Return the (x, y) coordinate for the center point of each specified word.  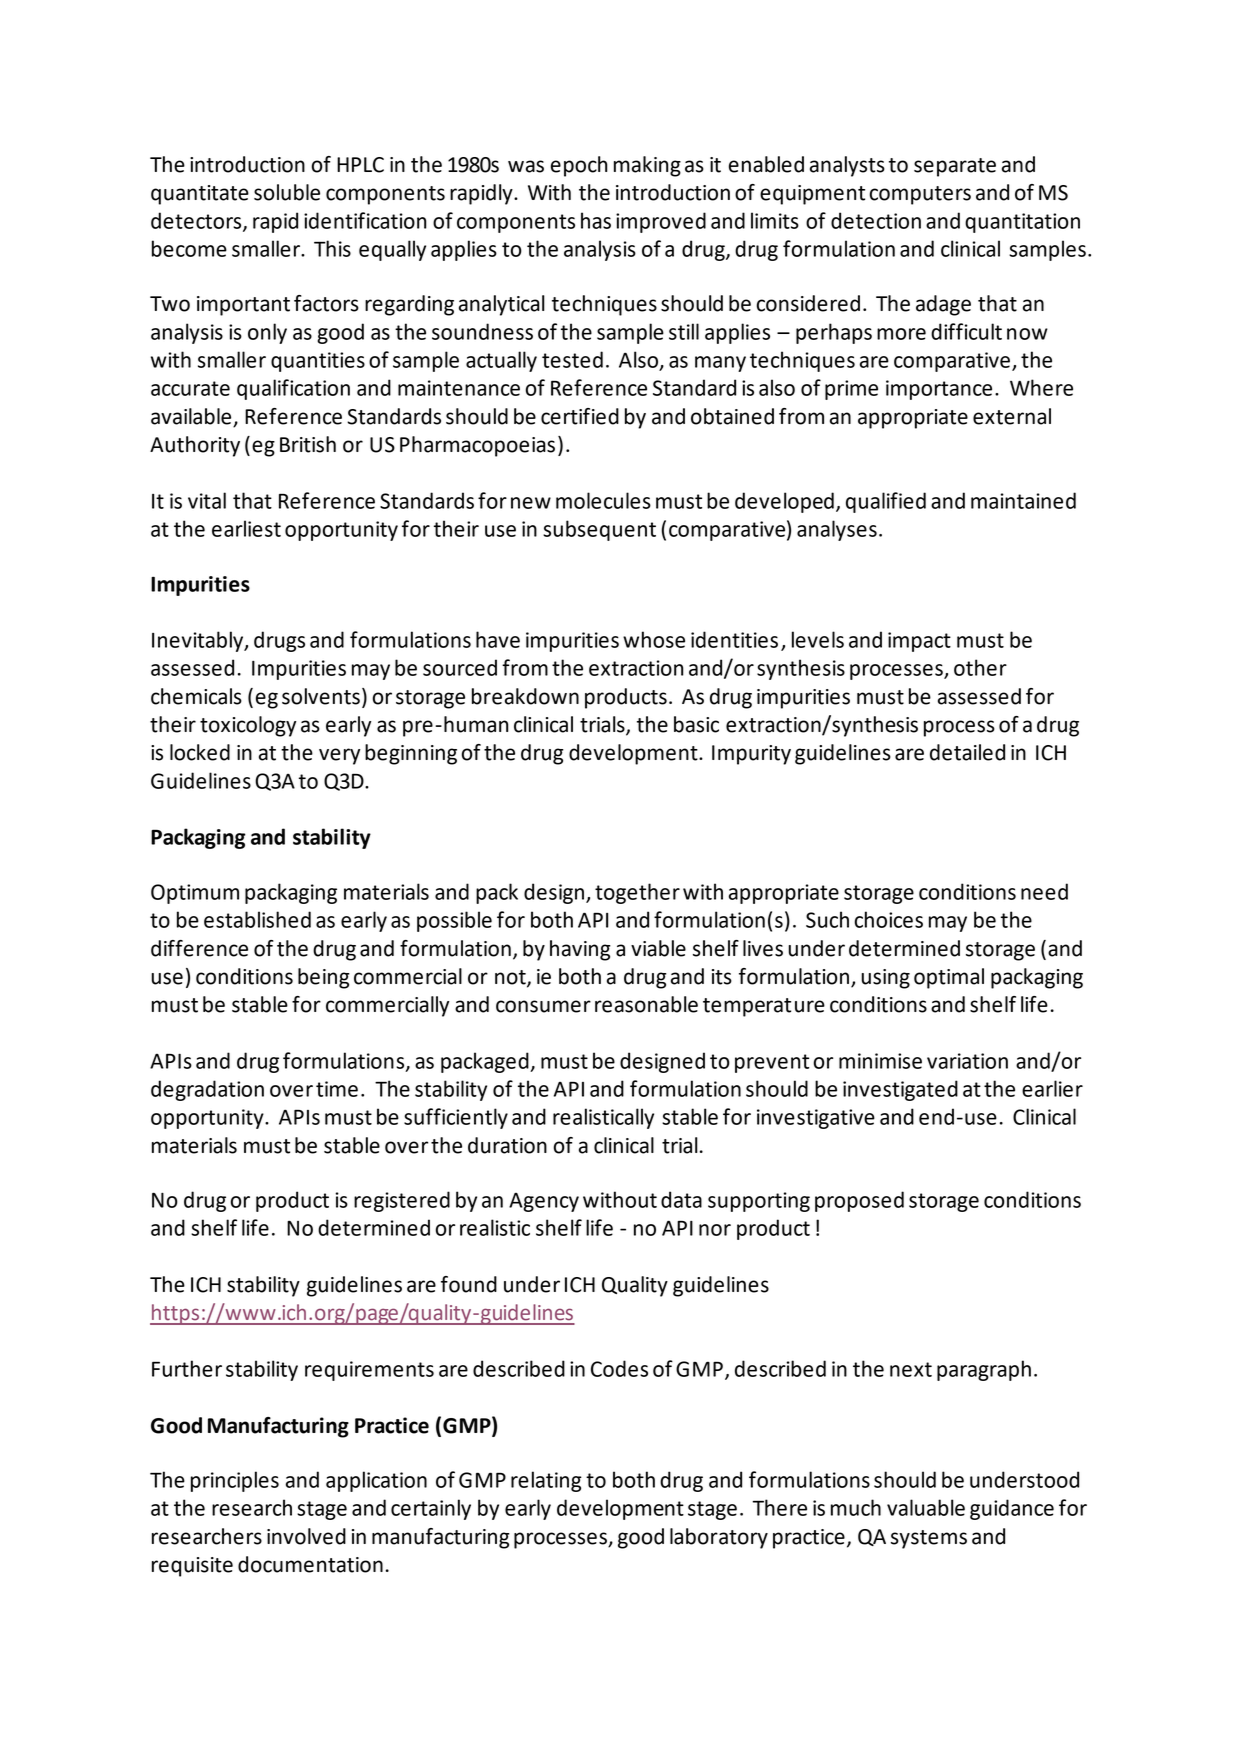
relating (546, 1481)
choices (889, 919)
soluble (287, 192)
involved (306, 1536)
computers (920, 195)
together (637, 893)
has (596, 220)
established (257, 919)
